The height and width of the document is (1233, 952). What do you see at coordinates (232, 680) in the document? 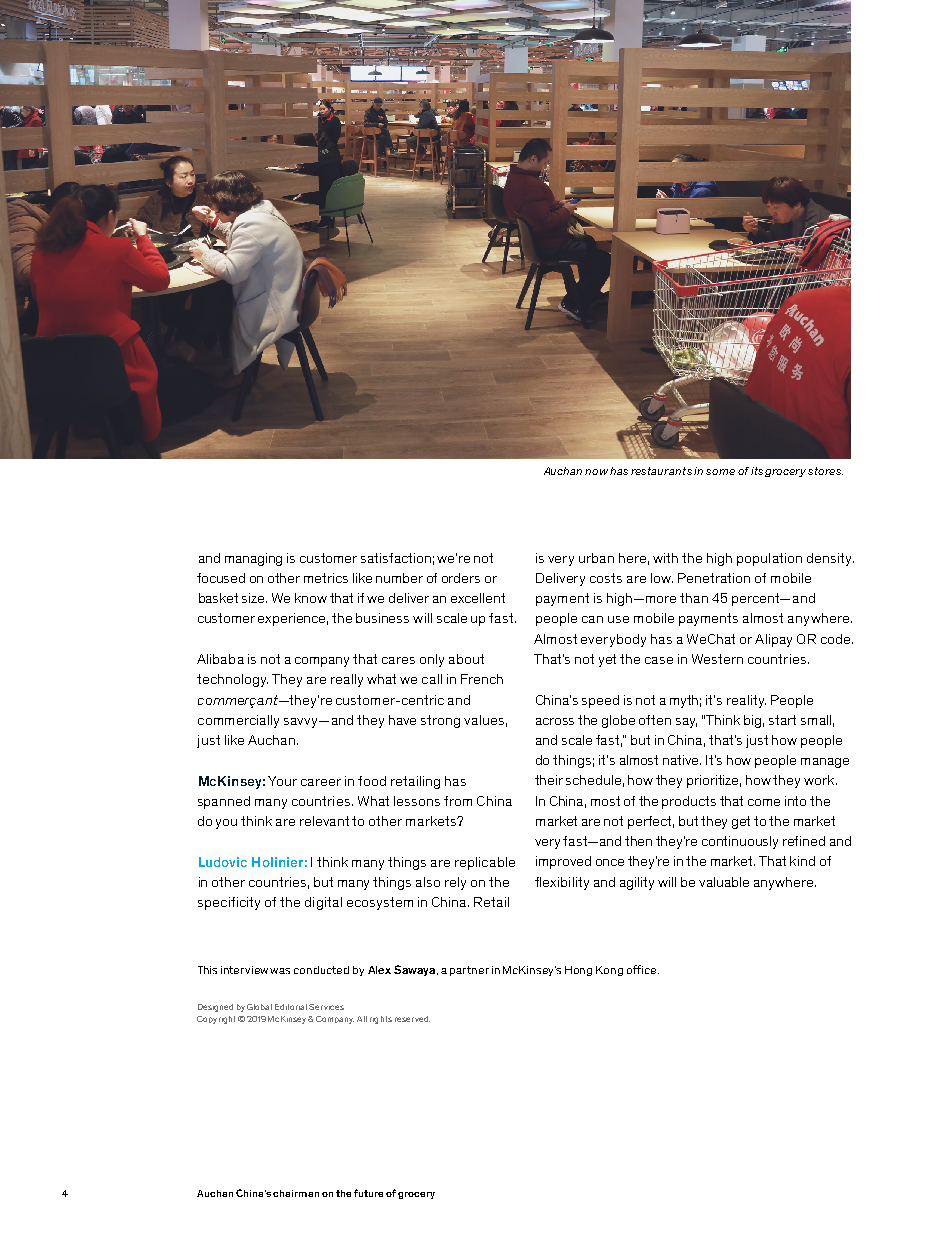
I see `technology` at bounding box center [232, 680].
